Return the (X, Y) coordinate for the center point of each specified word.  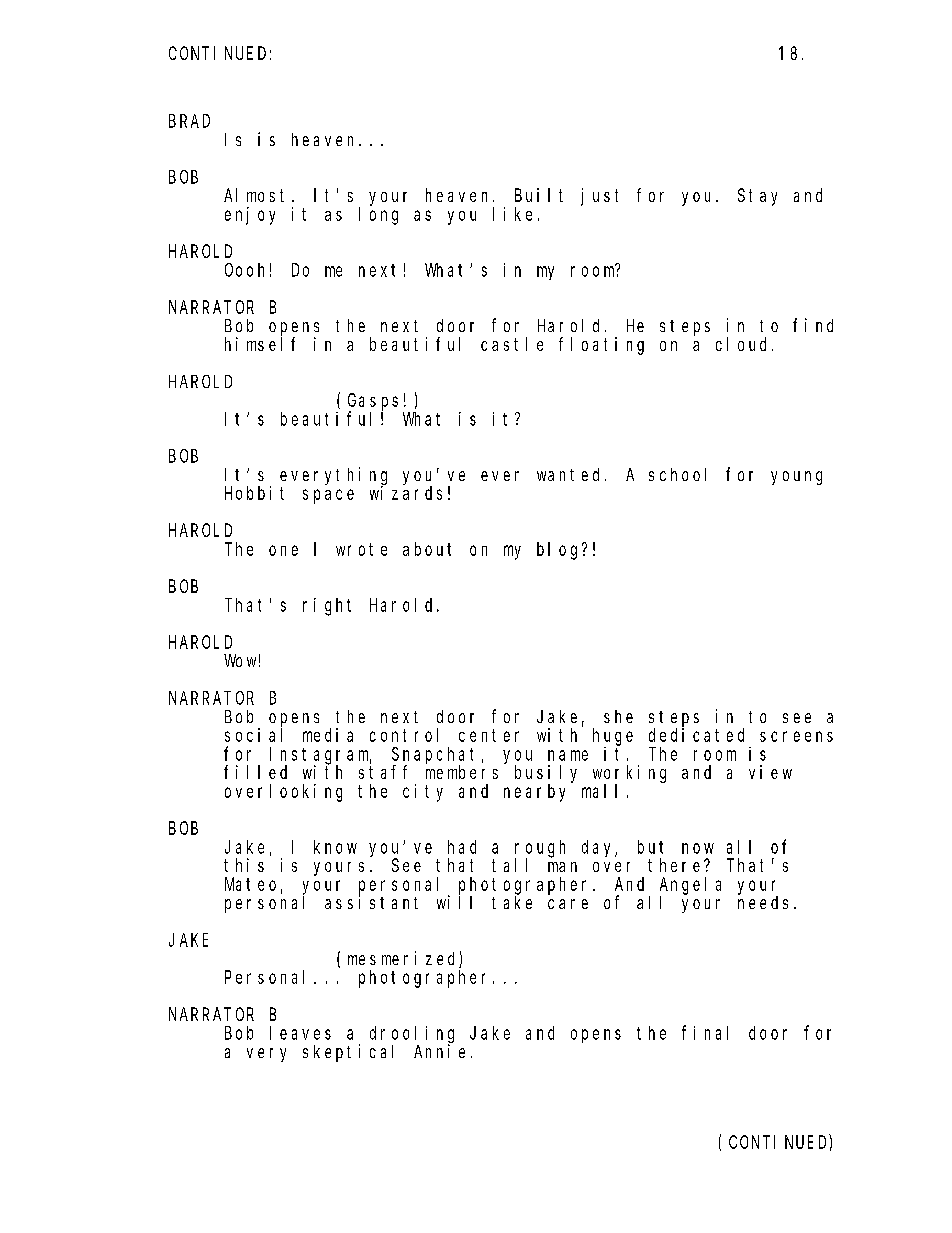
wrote (361, 549)
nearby (534, 793)
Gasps (373, 403)
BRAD (189, 121)
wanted (568, 474)
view (770, 772)
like (512, 214)
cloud (744, 344)
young (796, 478)
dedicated (696, 735)
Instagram (320, 756)
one (283, 550)
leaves (300, 1033)
